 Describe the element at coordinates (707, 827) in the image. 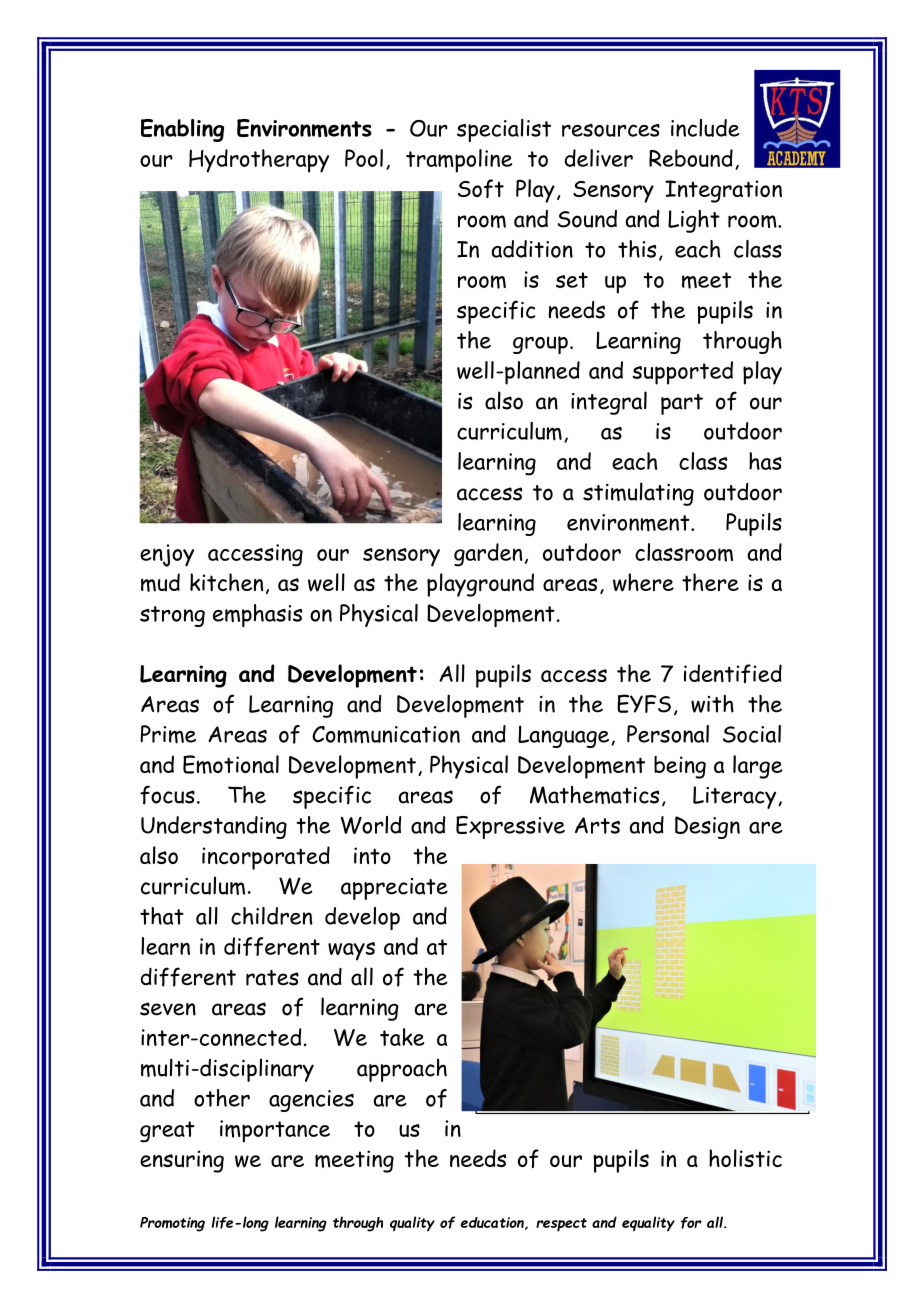

I see `Design` at that location.
